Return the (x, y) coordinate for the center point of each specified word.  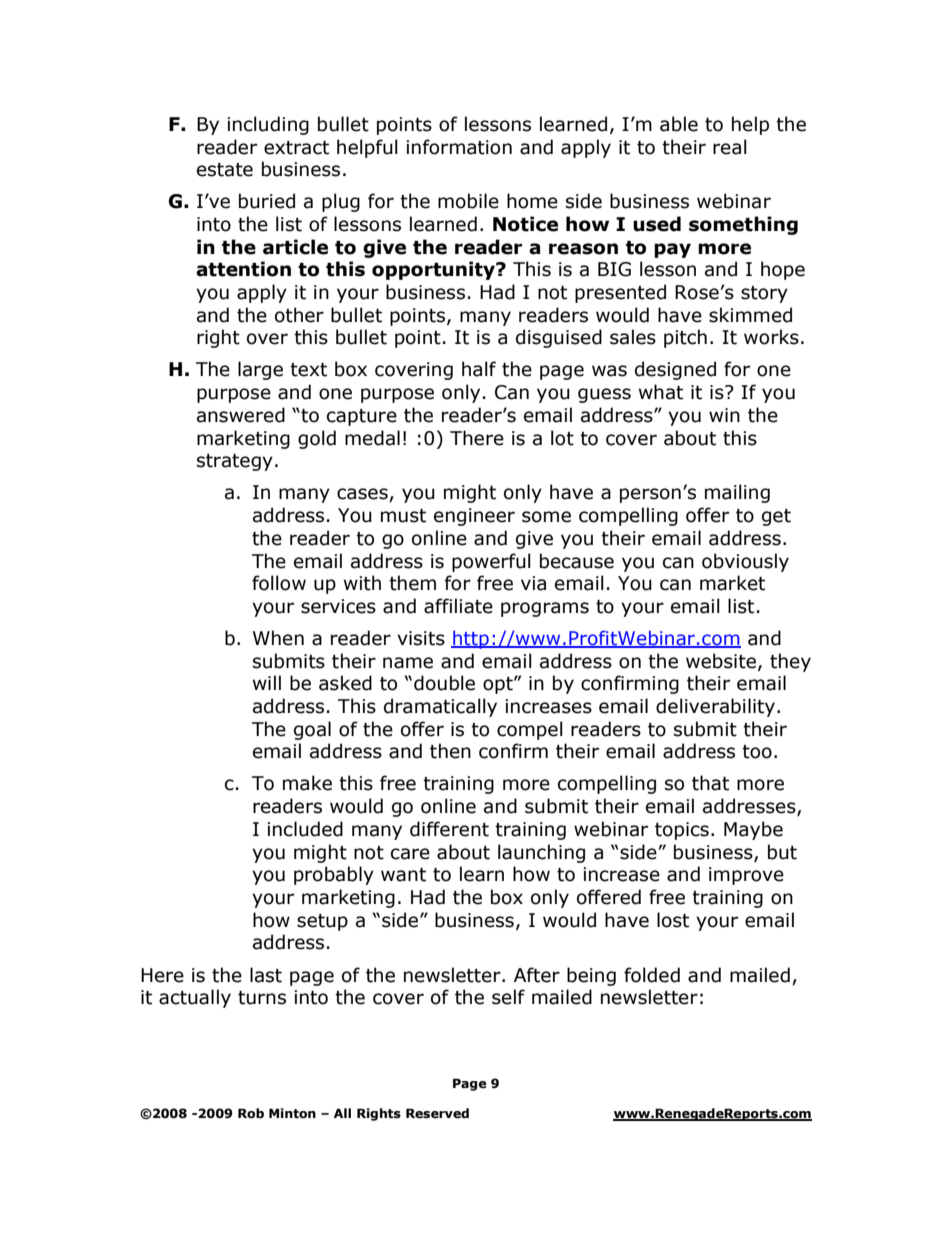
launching (541, 853)
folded (652, 975)
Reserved (437, 1113)
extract (296, 148)
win (724, 415)
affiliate (458, 606)
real (730, 147)
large (260, 370)
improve (746, 876)
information (459, 147)
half (479, 369)
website (721, 661)
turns (262, 998)
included (305, 829)
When (278, 638)
